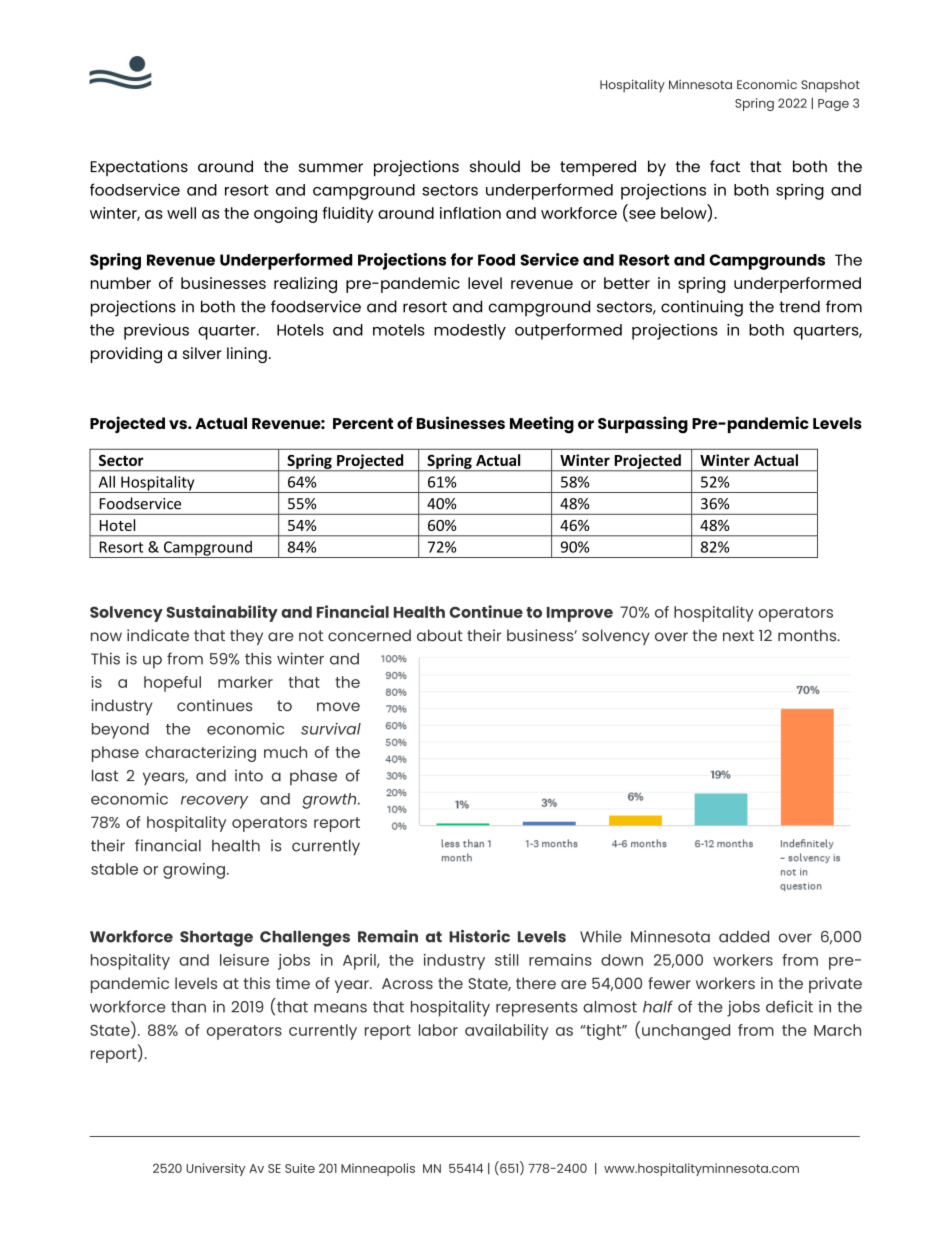 The height and width of the screenshot is (1233, 952). Describe the element at coordinates (378, 1169) in the screenshot. I see `Minneapolis` at that location.
